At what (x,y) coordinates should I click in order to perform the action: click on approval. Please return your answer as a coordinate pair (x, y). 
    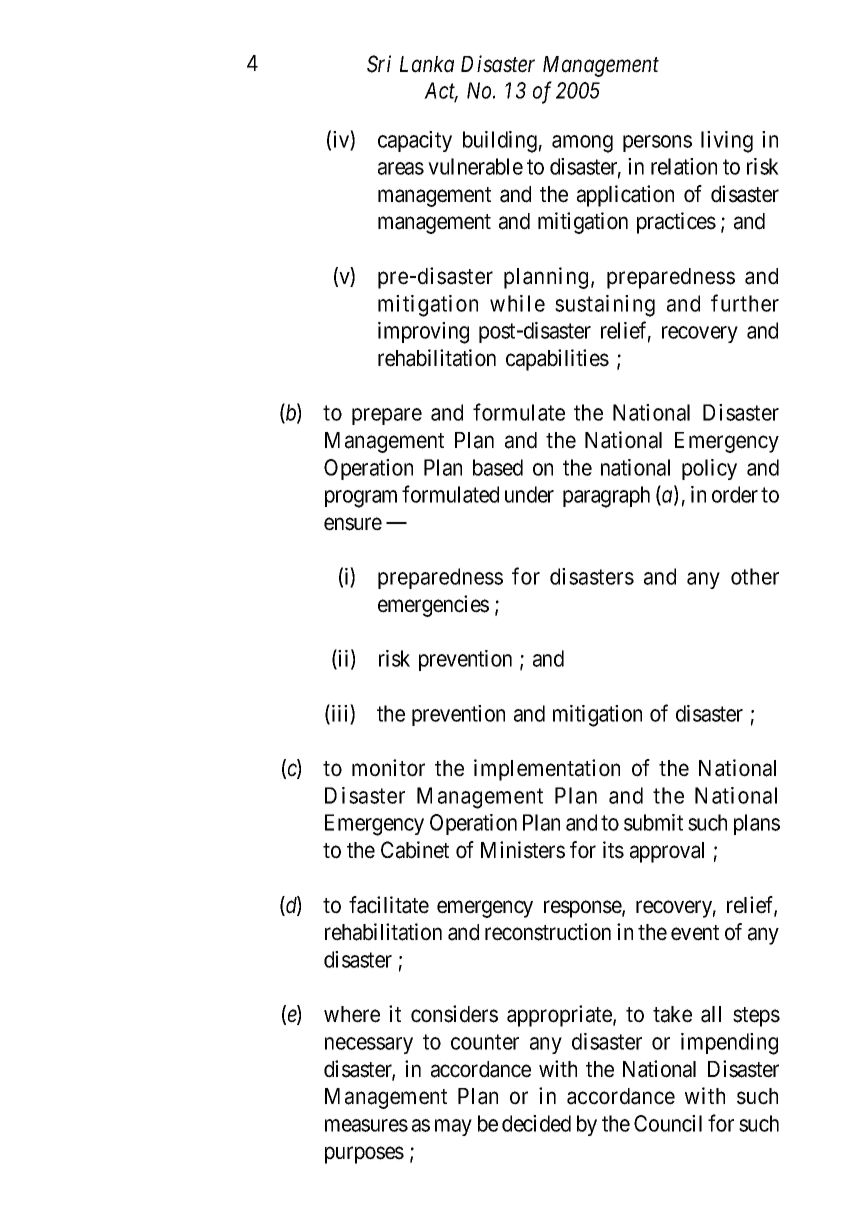
    Looking at the image, I should click on (667, 852).
